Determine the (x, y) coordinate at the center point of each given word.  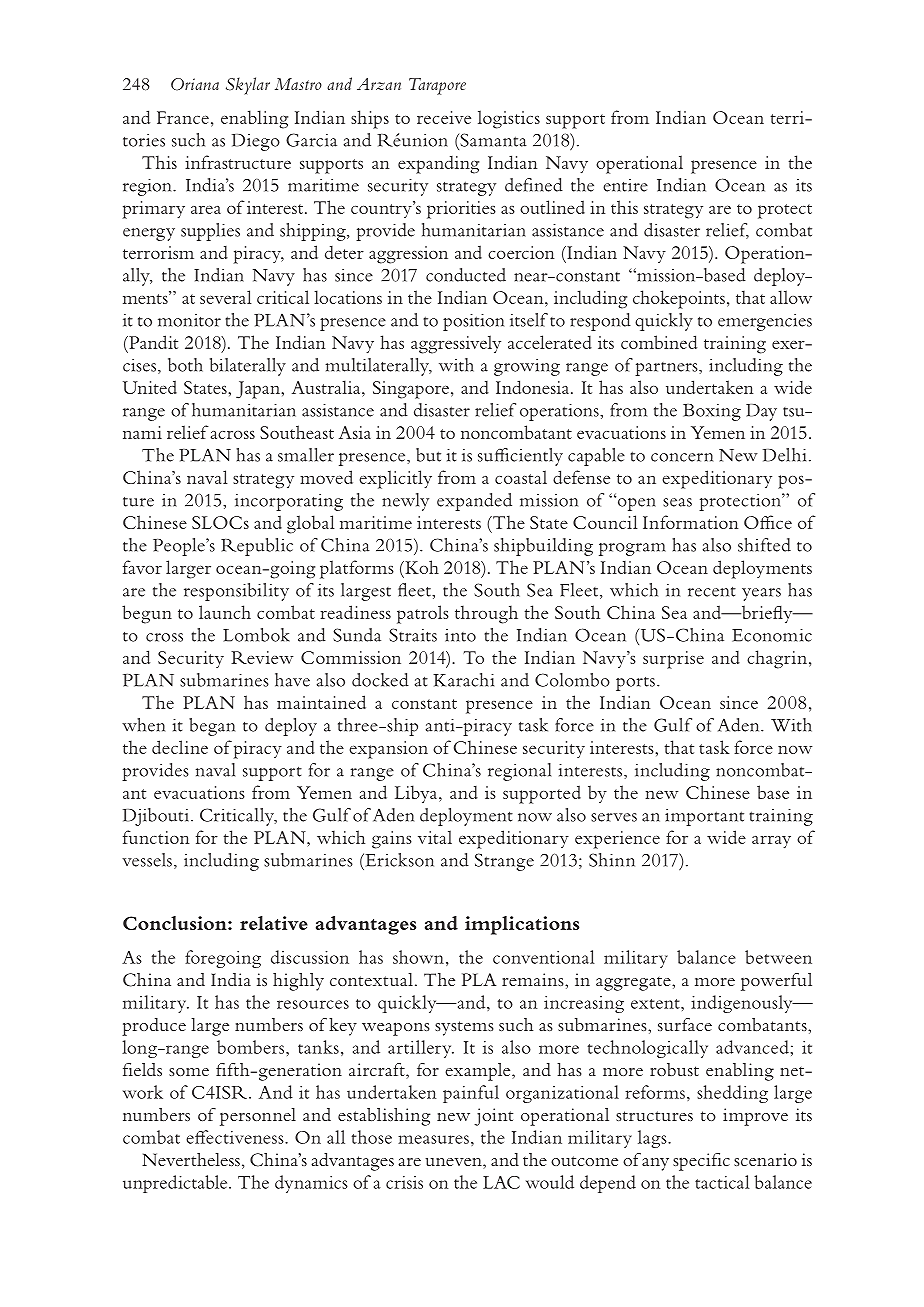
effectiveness (236, 1137)
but (428, 455)
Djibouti (156, 817)
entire (625, 185)
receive (444, 117)
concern (682, 457)
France (183, 117)
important (704, 817)
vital (435, 837)
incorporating (289, 502)
